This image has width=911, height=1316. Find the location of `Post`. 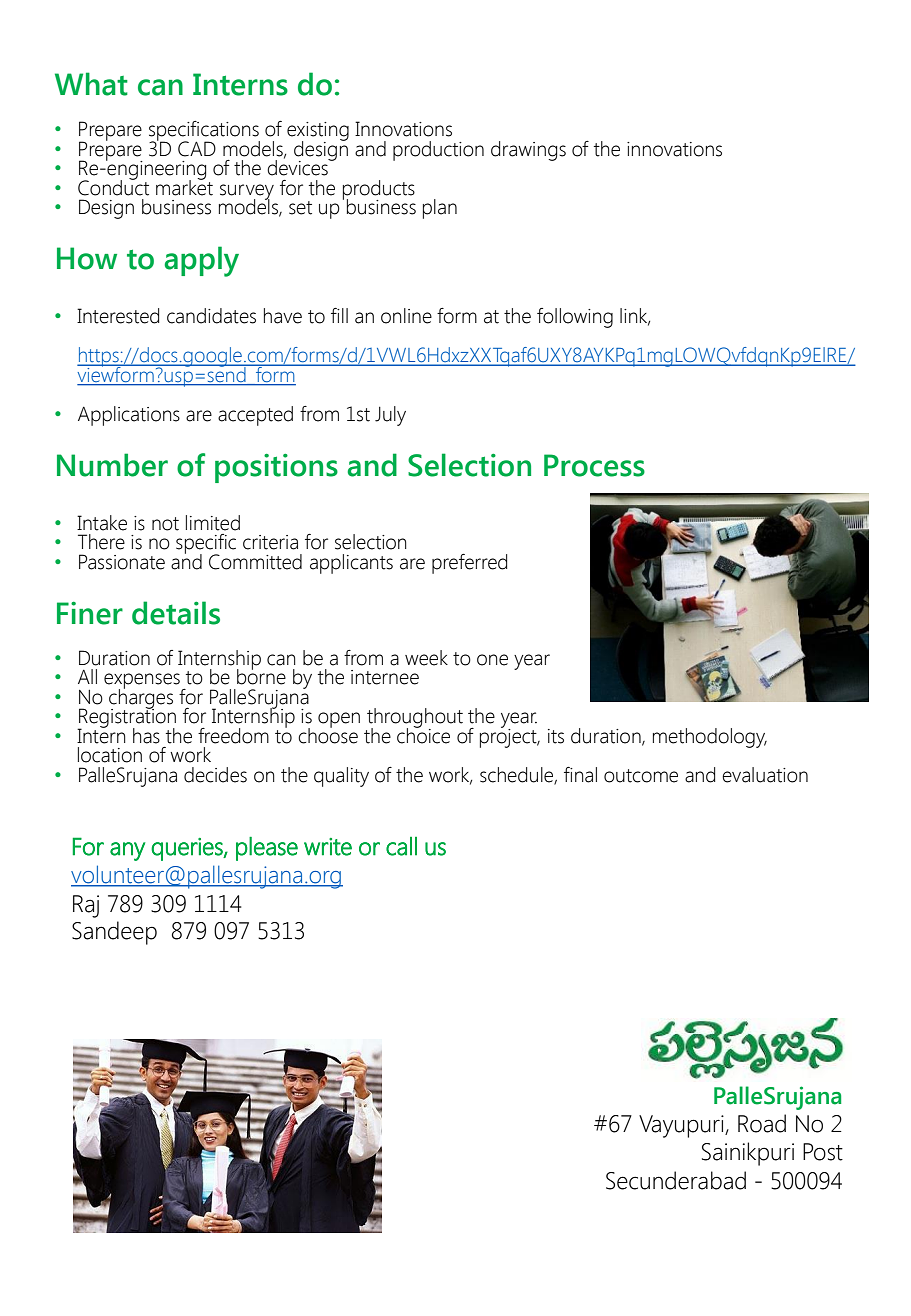

Post is located at coordinates (823, 1152).
